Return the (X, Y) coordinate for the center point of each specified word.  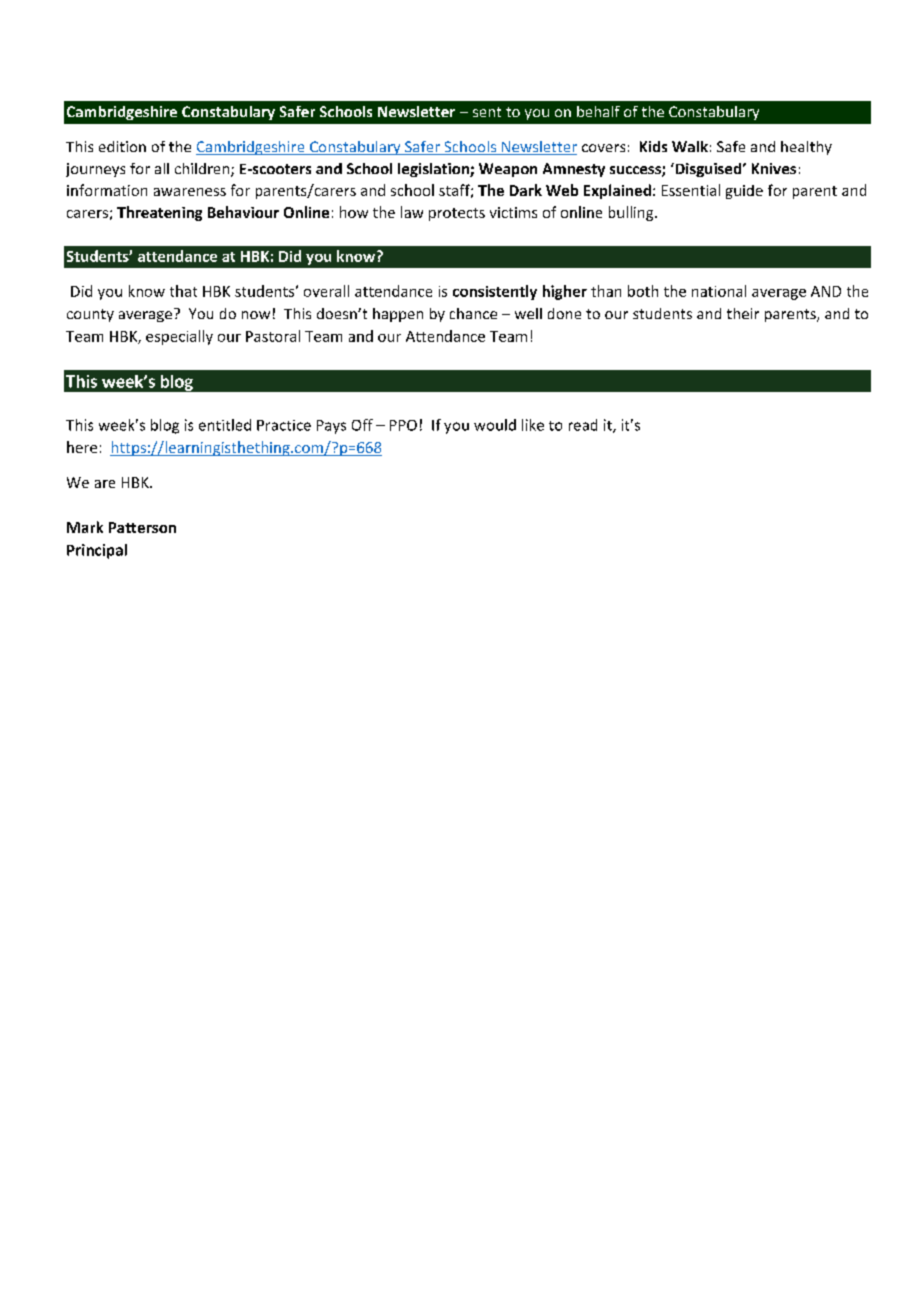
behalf (598, 111)
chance (473, 313)
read (583, 425)
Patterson (142, 527)
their (743, 313)
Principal (97, 551)
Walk (690, 146)
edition (122, 146)
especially (179, 337)
